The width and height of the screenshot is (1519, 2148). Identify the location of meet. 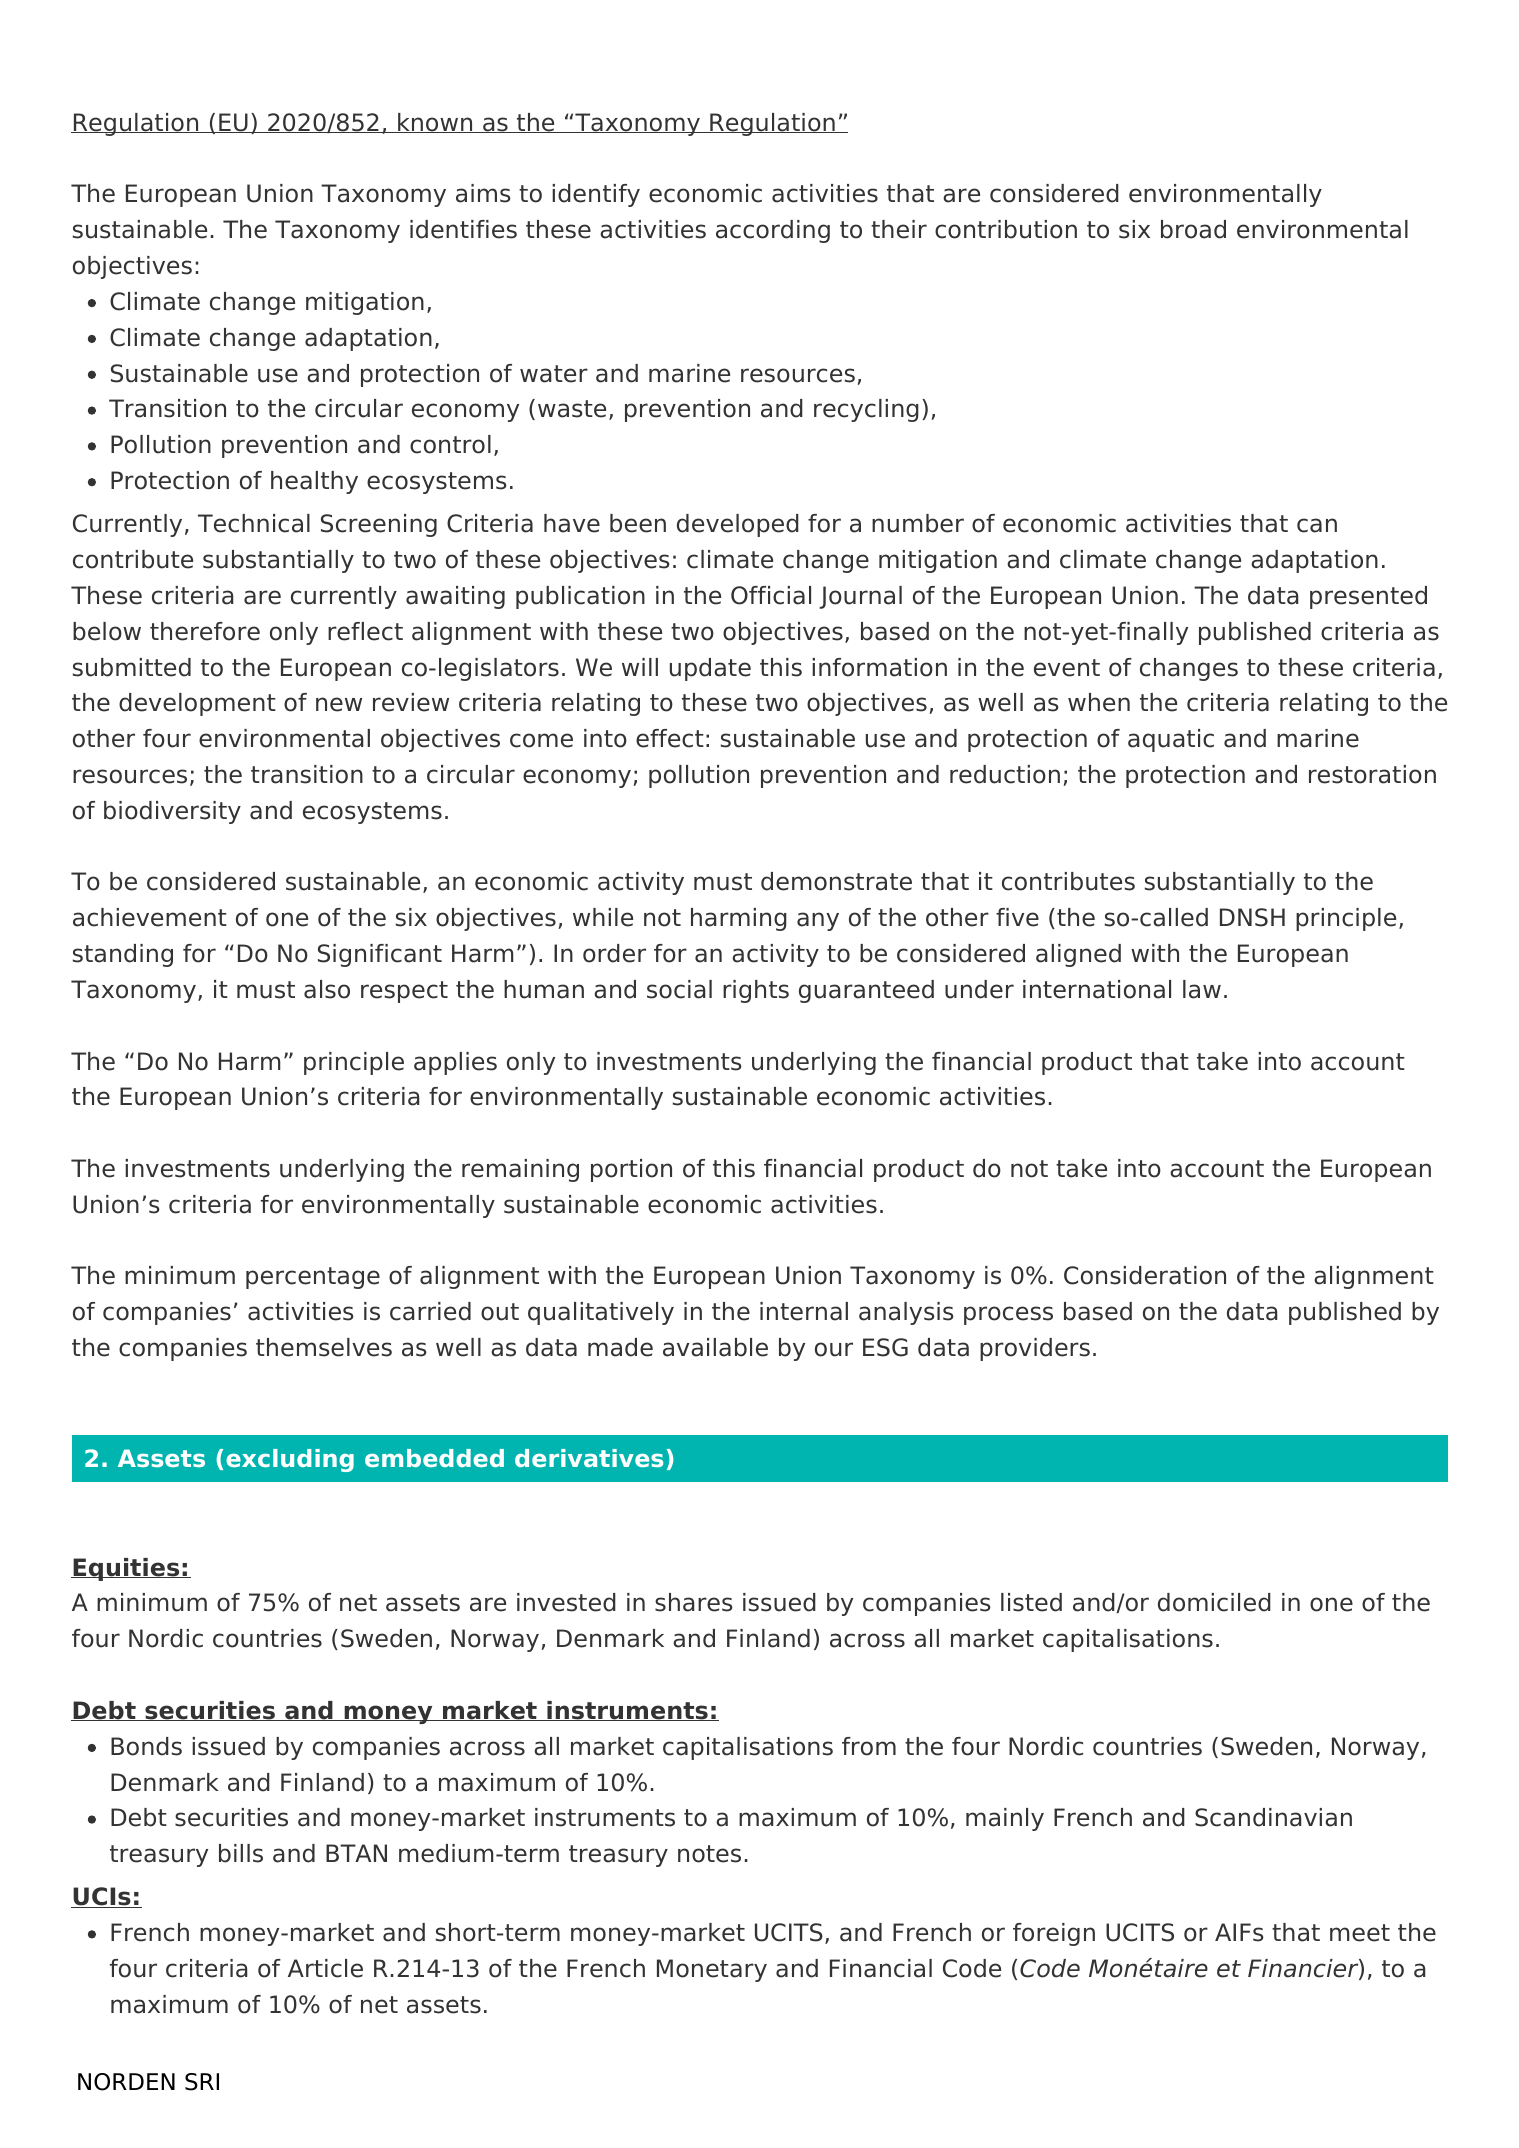
(1360, 1933).
